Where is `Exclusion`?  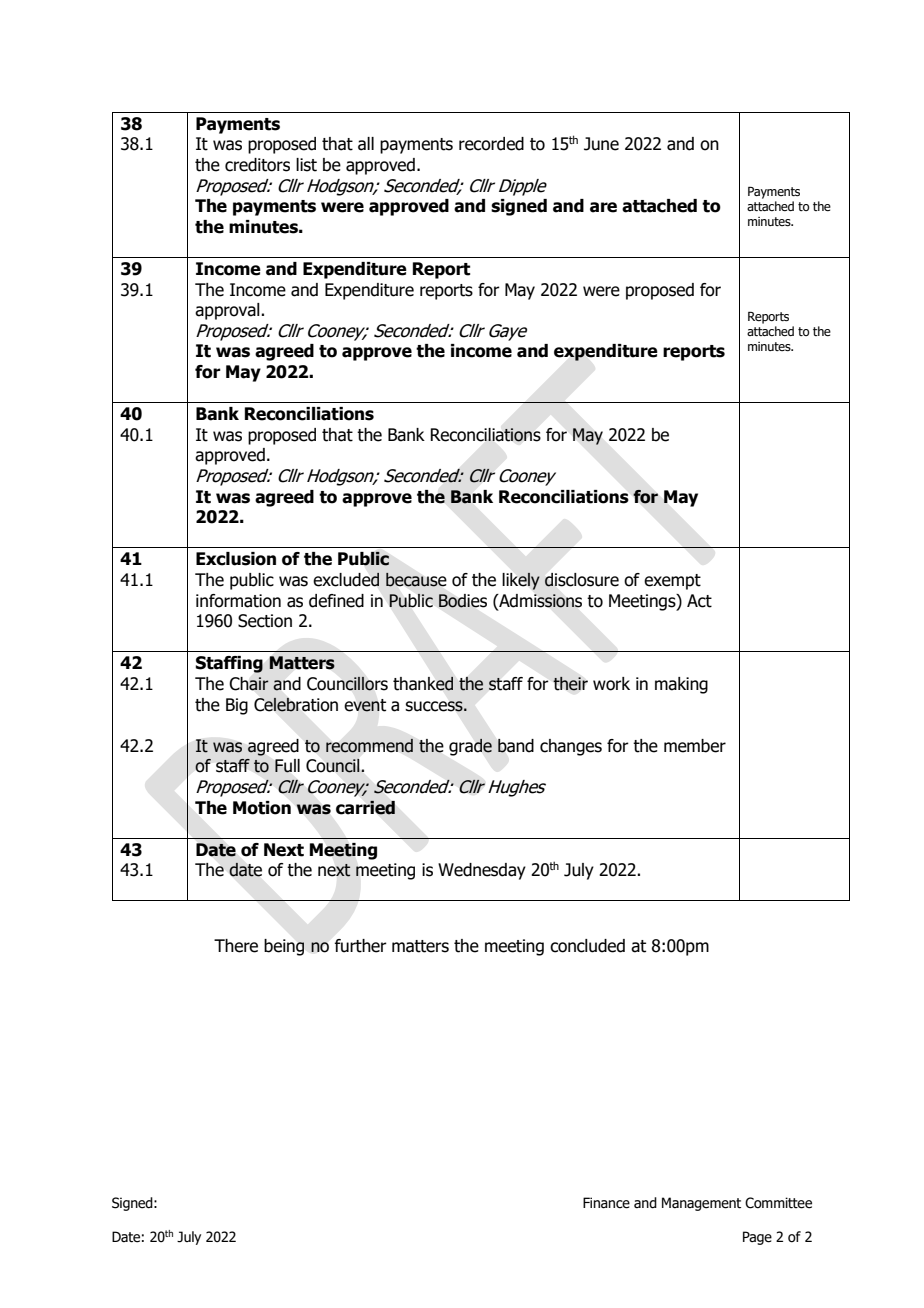
Exclusion is located at coordinates (236, 559).
